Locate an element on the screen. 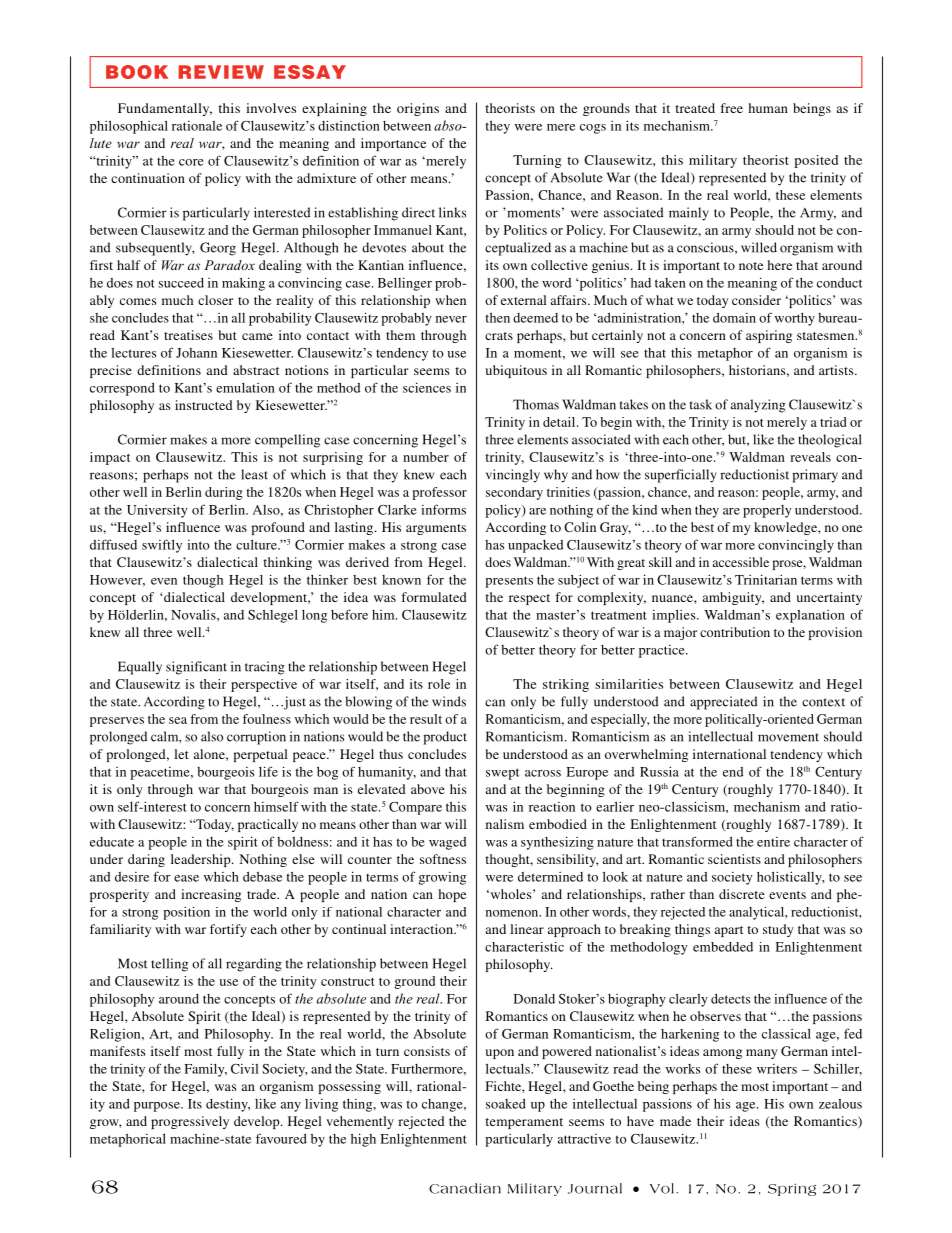  origins is located at coordinates (418, 109).
